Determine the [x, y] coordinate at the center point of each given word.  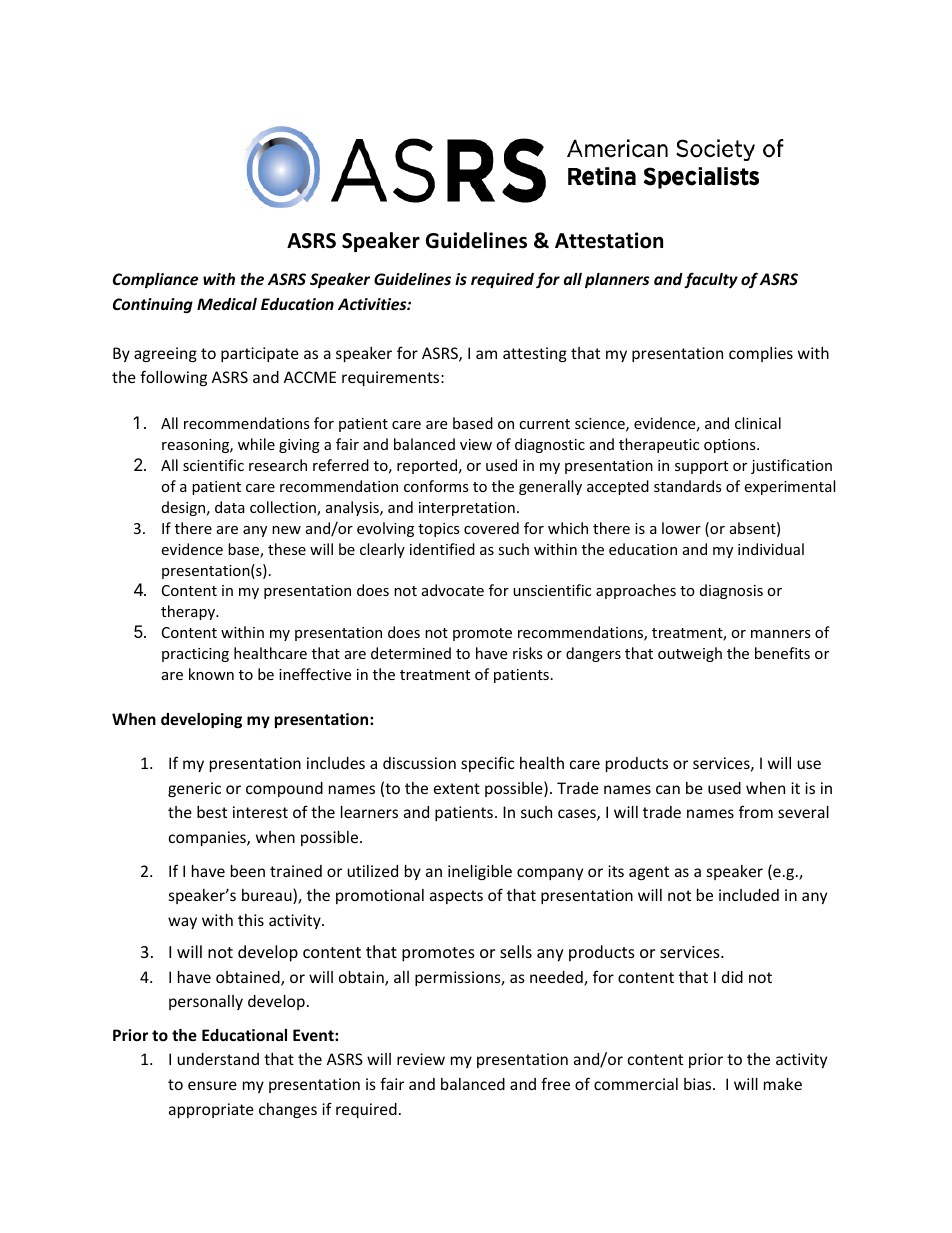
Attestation [609, 240]
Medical [227, 304]
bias [699, 1084]
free [555, 1083]
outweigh [690, 654]
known [211, 674]
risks [528, 653]
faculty [711, 280]
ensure [212, 1085]
